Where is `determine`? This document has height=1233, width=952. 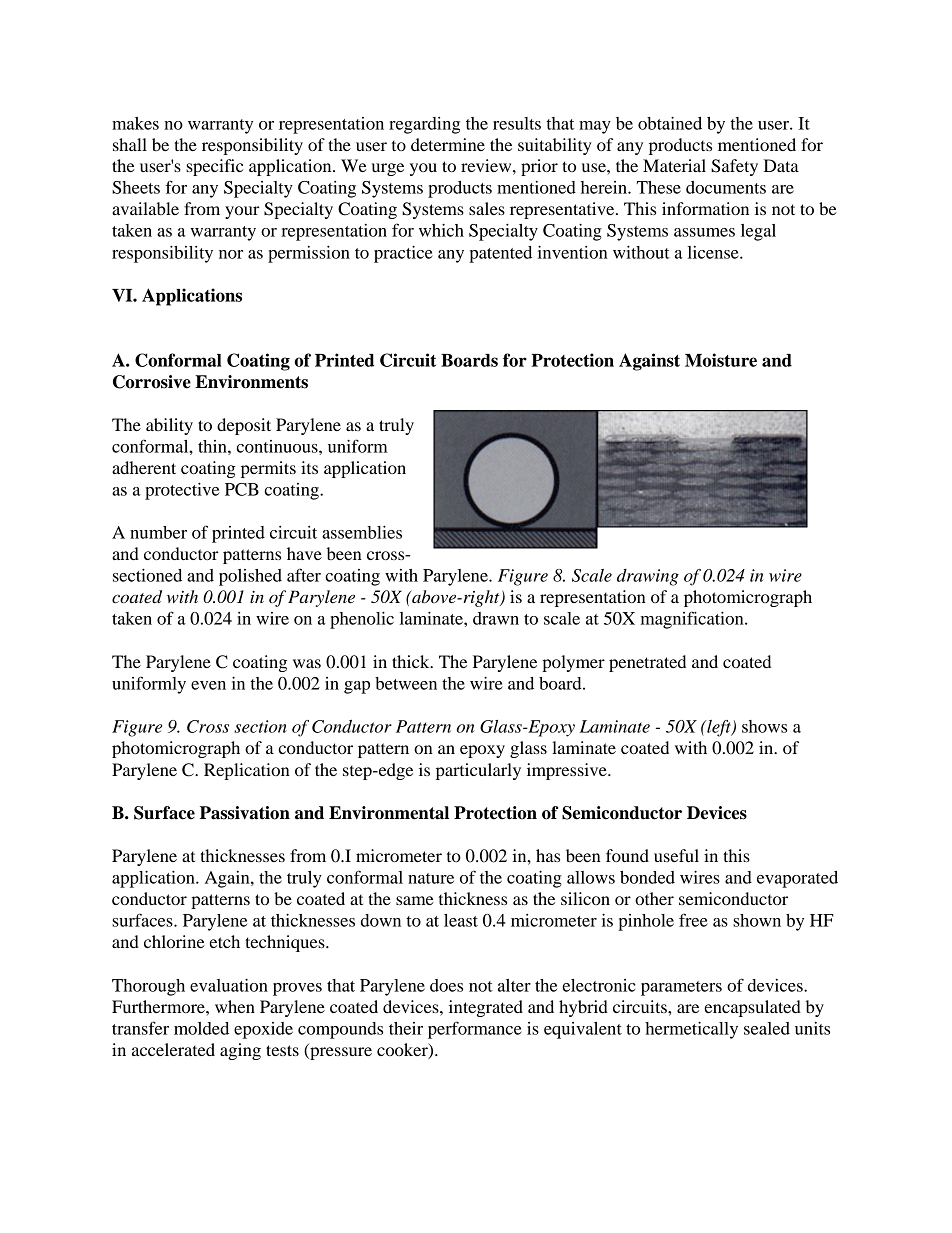
determine is located at coordinates (448, 144).
